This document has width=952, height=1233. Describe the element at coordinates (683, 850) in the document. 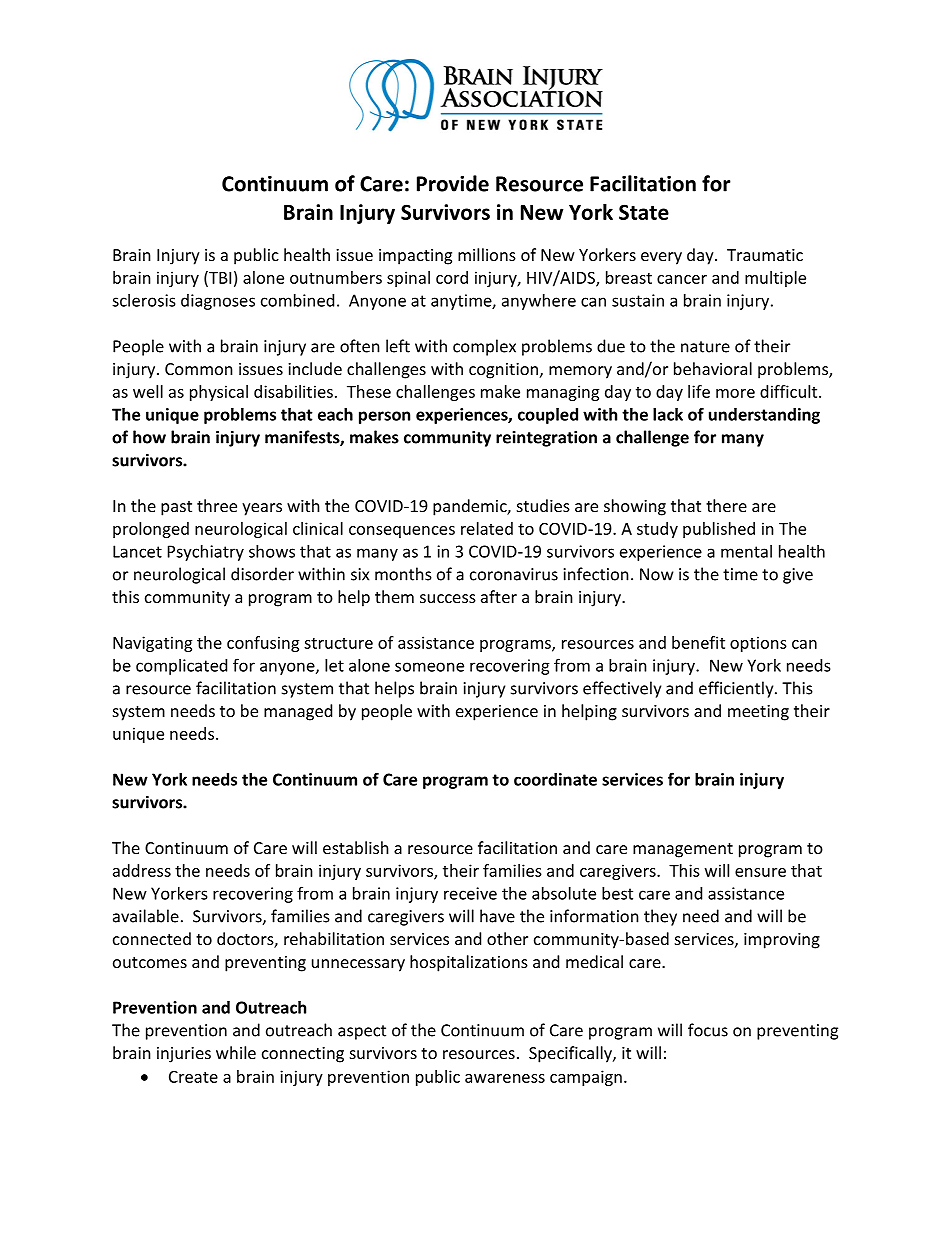

I see `management` at that location.
